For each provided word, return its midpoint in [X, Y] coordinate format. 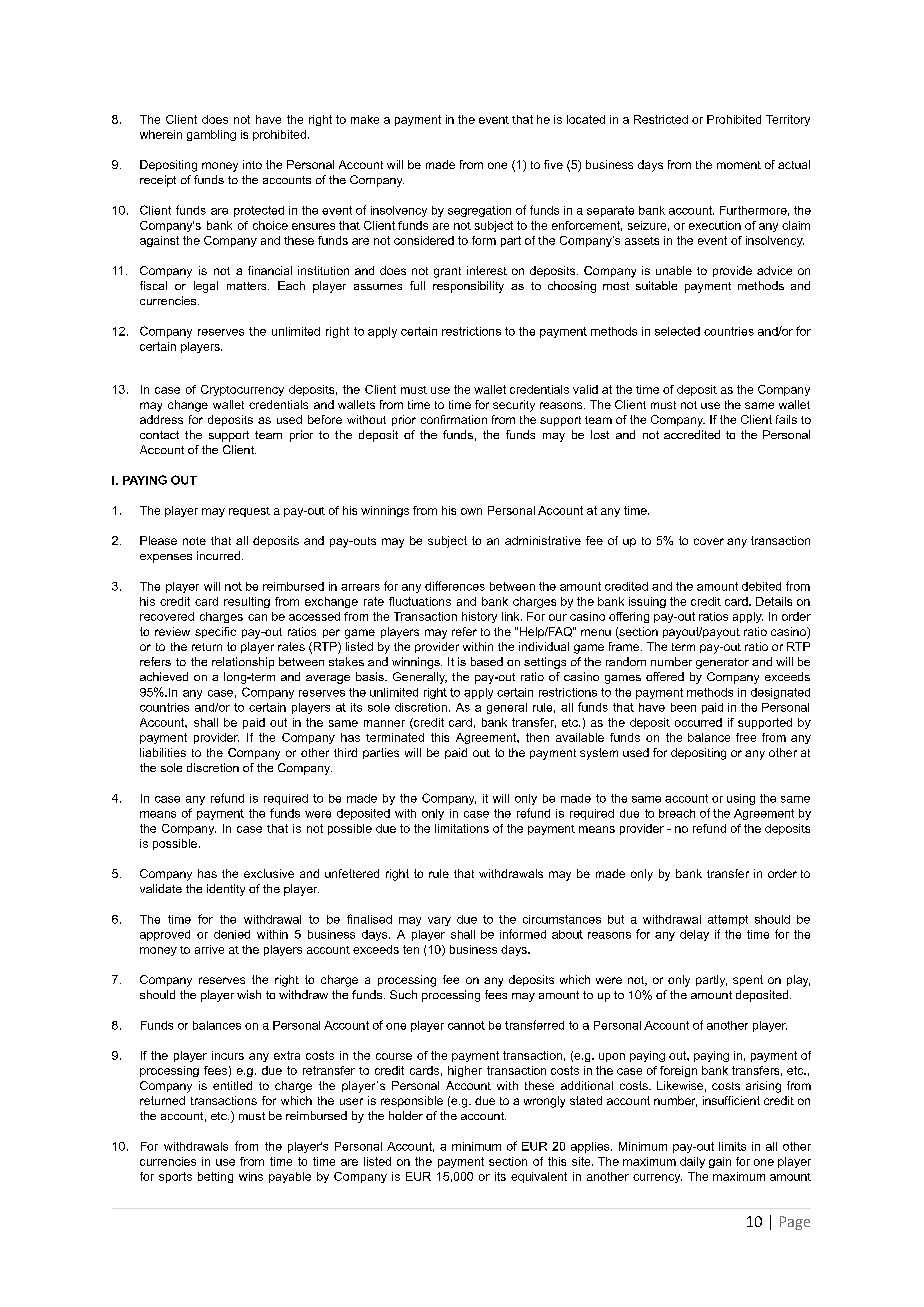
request [249, 512]
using [741, 799]
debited [761, 586]
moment [739, 165]
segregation [479, 211]
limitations [462, 828]
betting [215, 1177]
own [471, 511]
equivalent [539, 1177]
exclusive [269, 873]
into [252, 164]
